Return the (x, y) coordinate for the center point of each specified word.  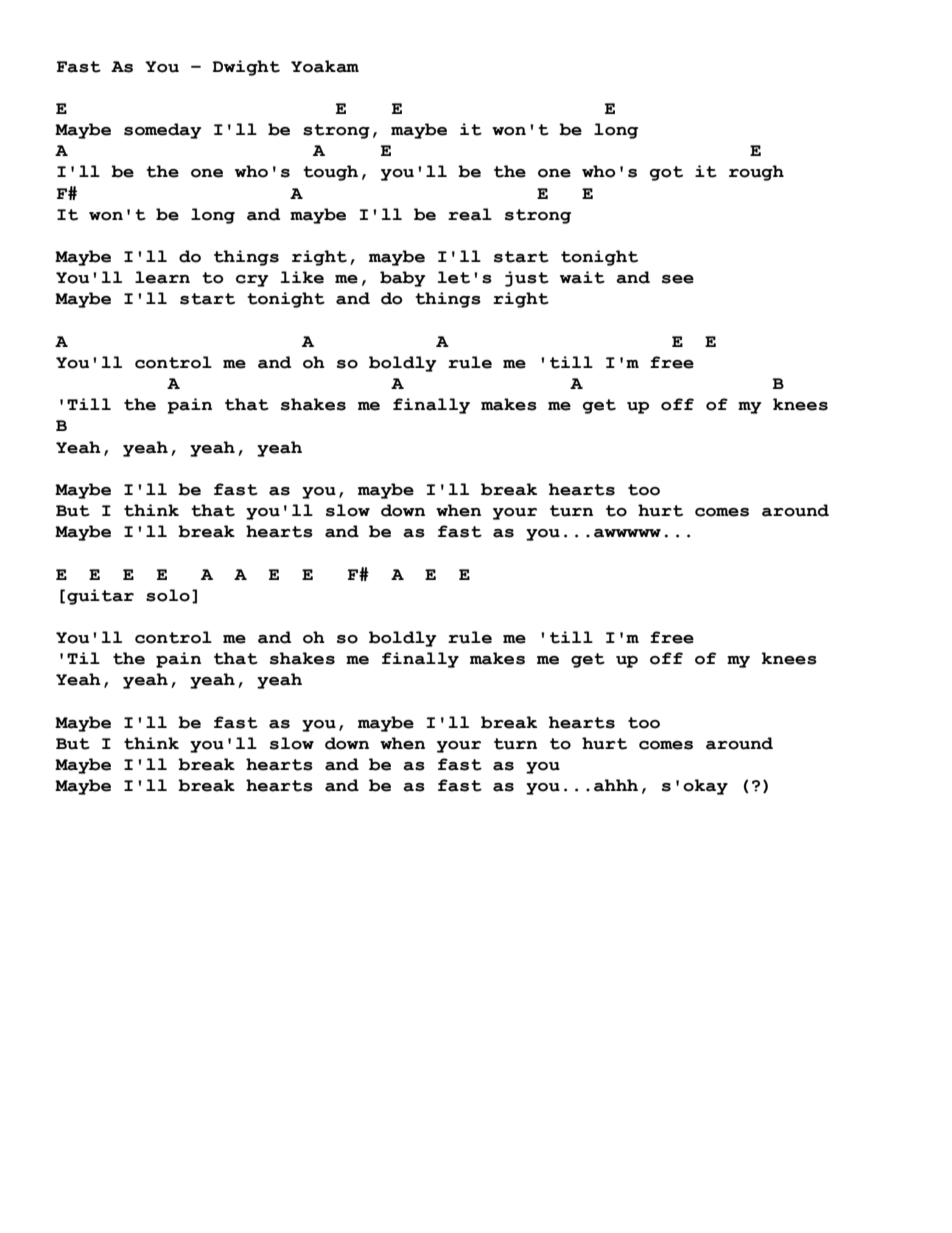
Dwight (246, 68)
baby (402, 279)
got (666, 173)
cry (252, 281)
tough (330, 173)
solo (168, 595)
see (678, 279)
